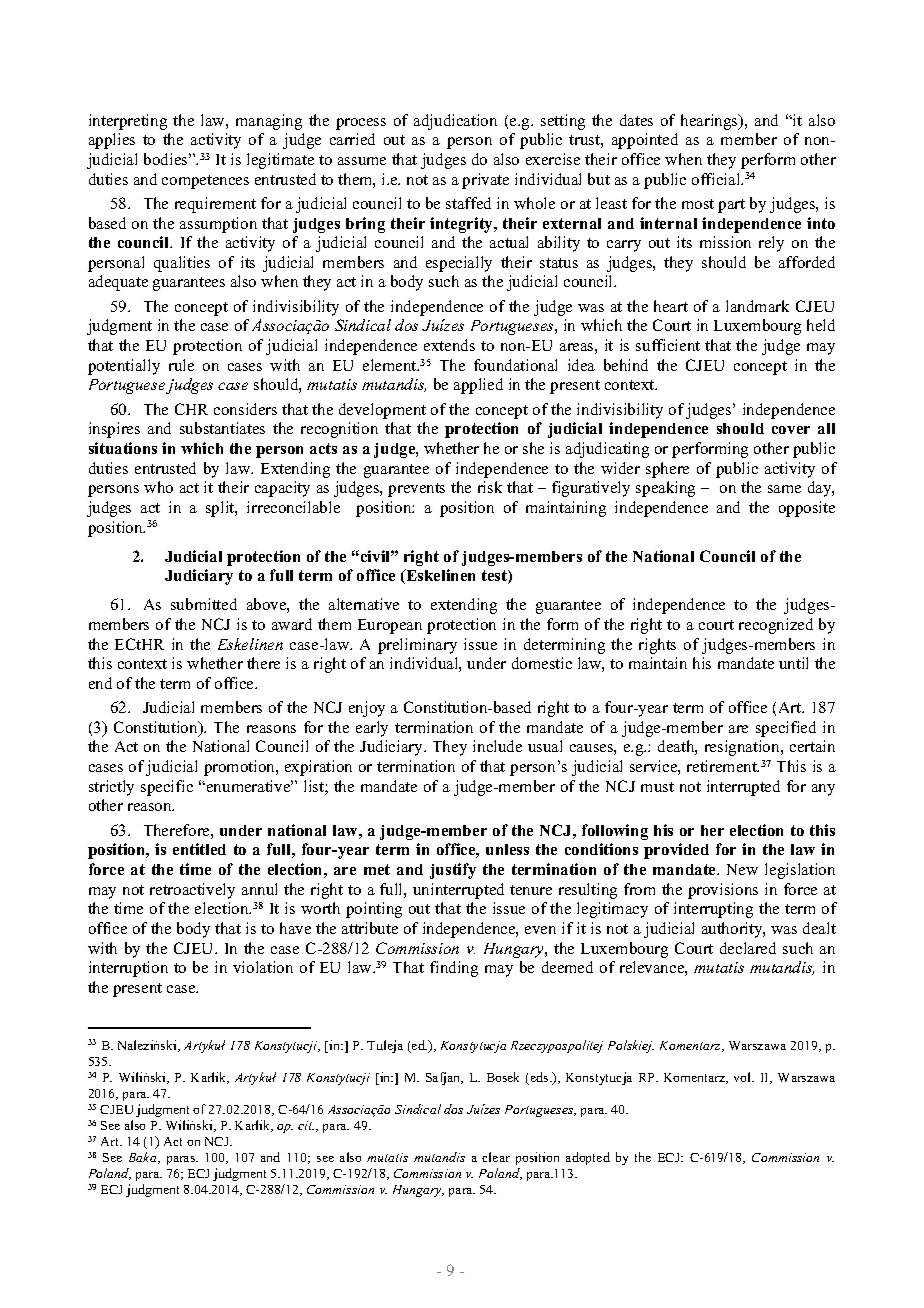 The width and height of the page is (924, 1308). What do you see at coordinates (496, 1157) in the page?
I see `clear` at bounding box center [496, 1157].
